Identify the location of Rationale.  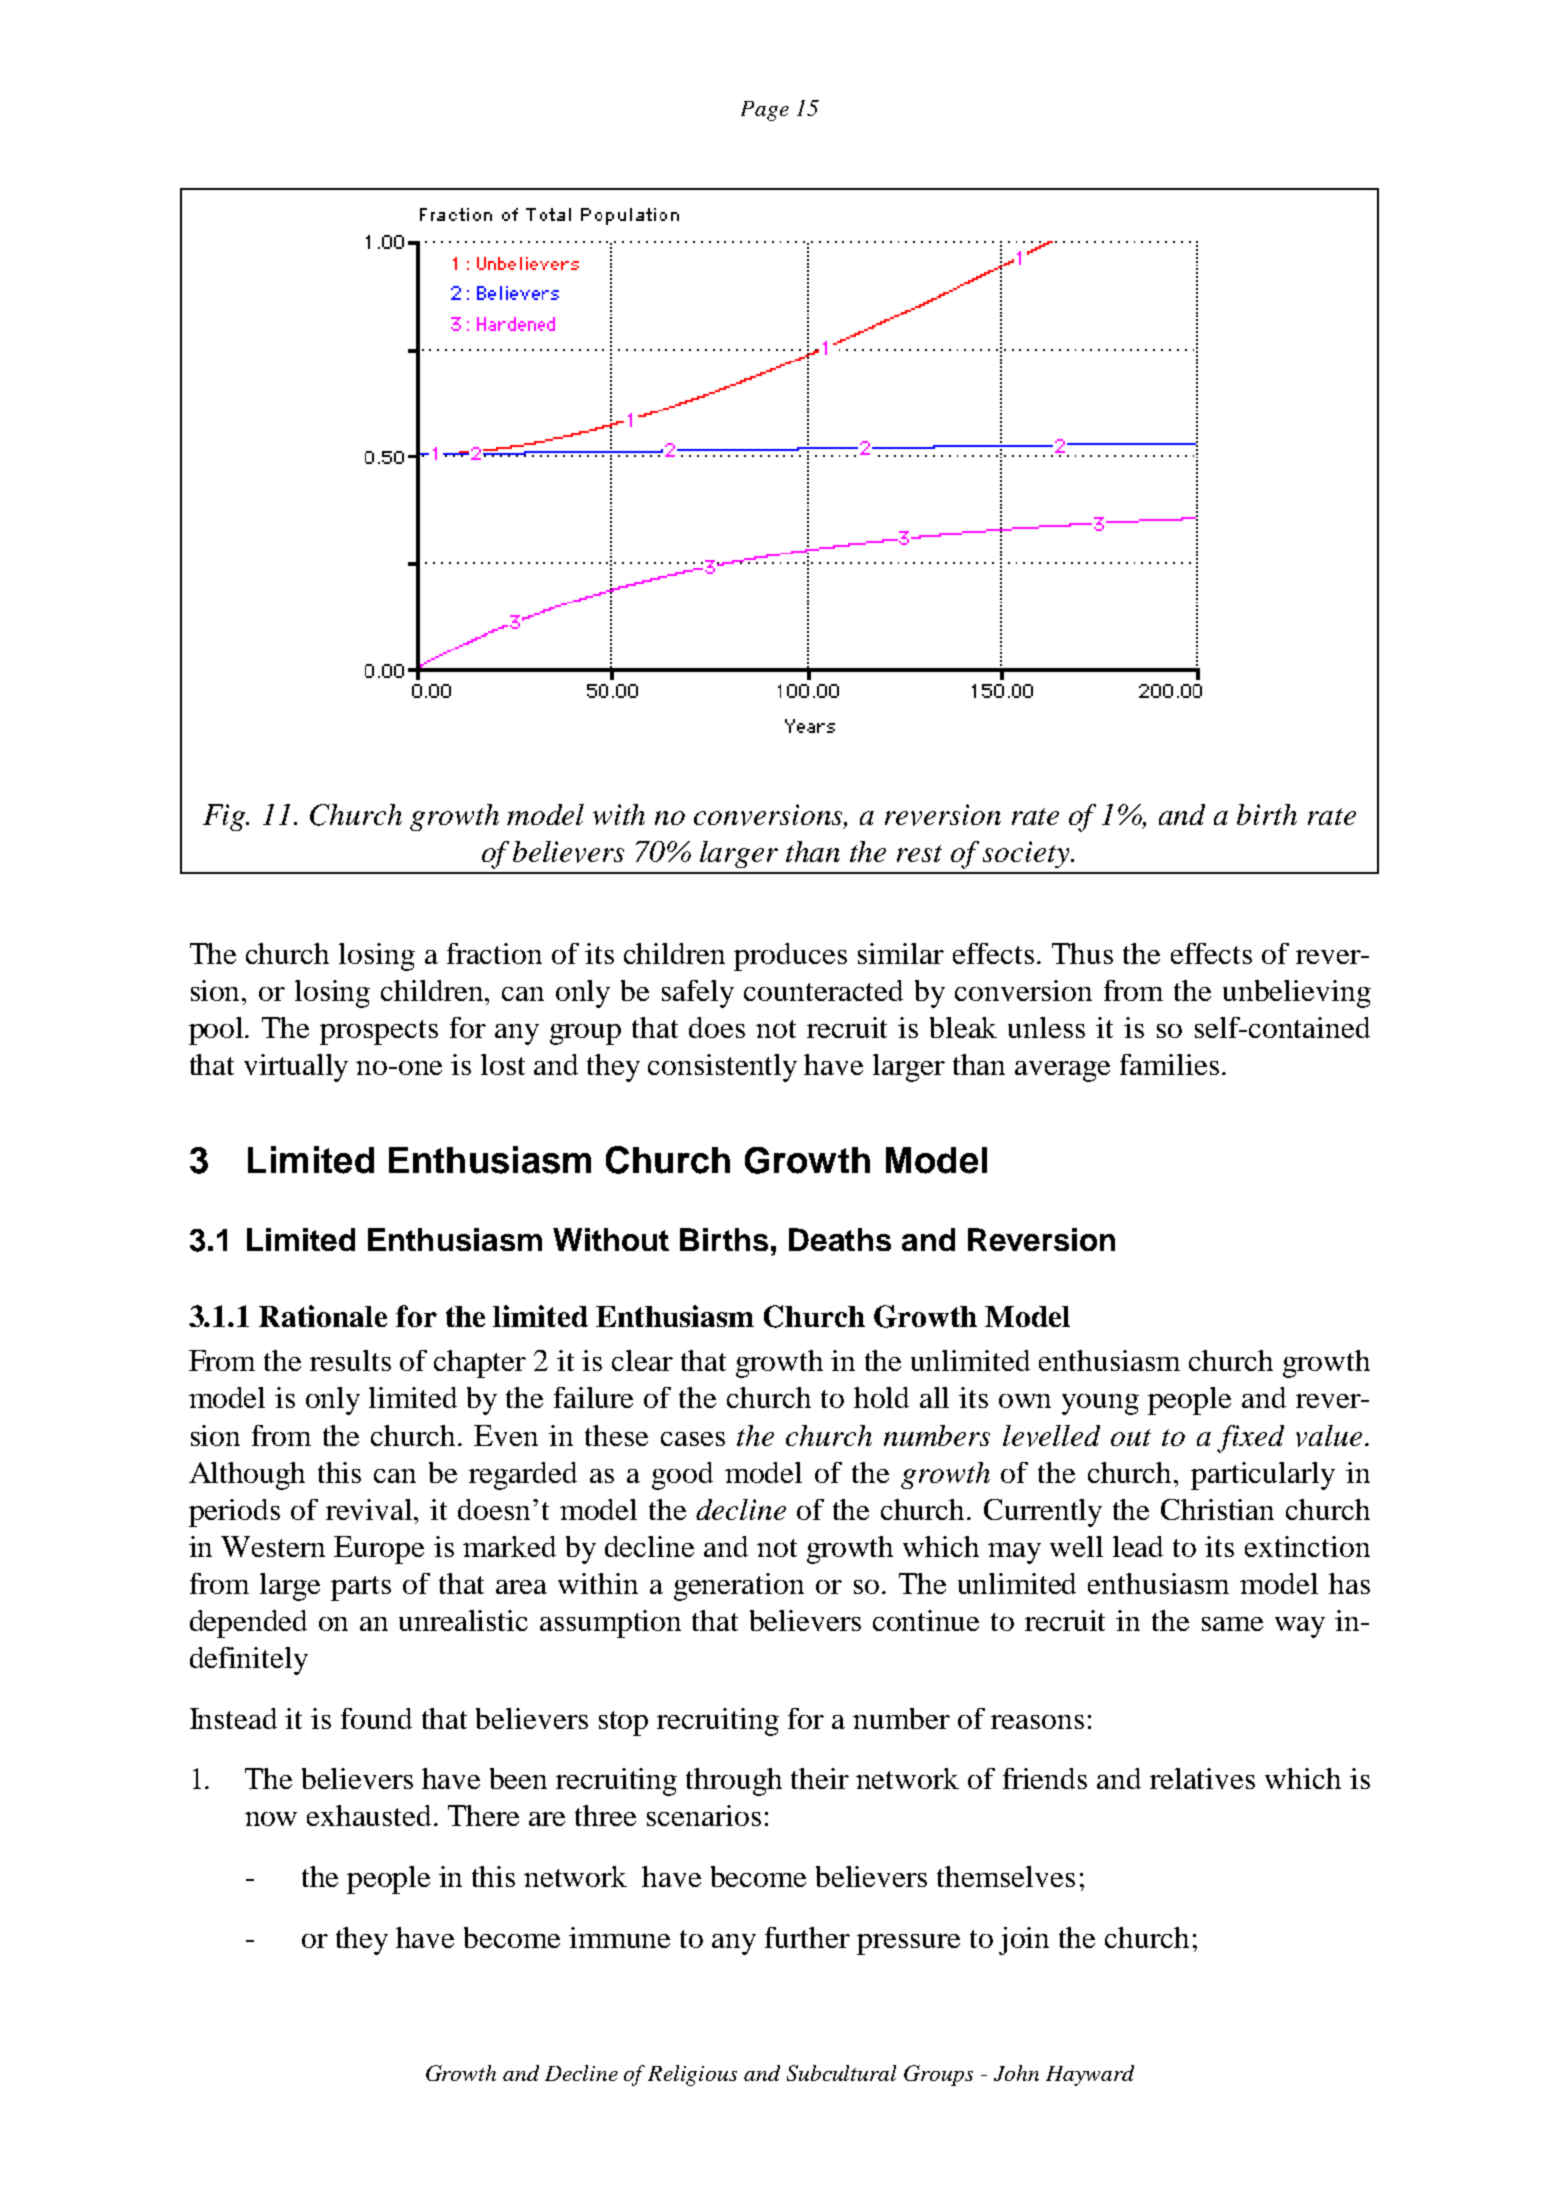
(323, 1316).
